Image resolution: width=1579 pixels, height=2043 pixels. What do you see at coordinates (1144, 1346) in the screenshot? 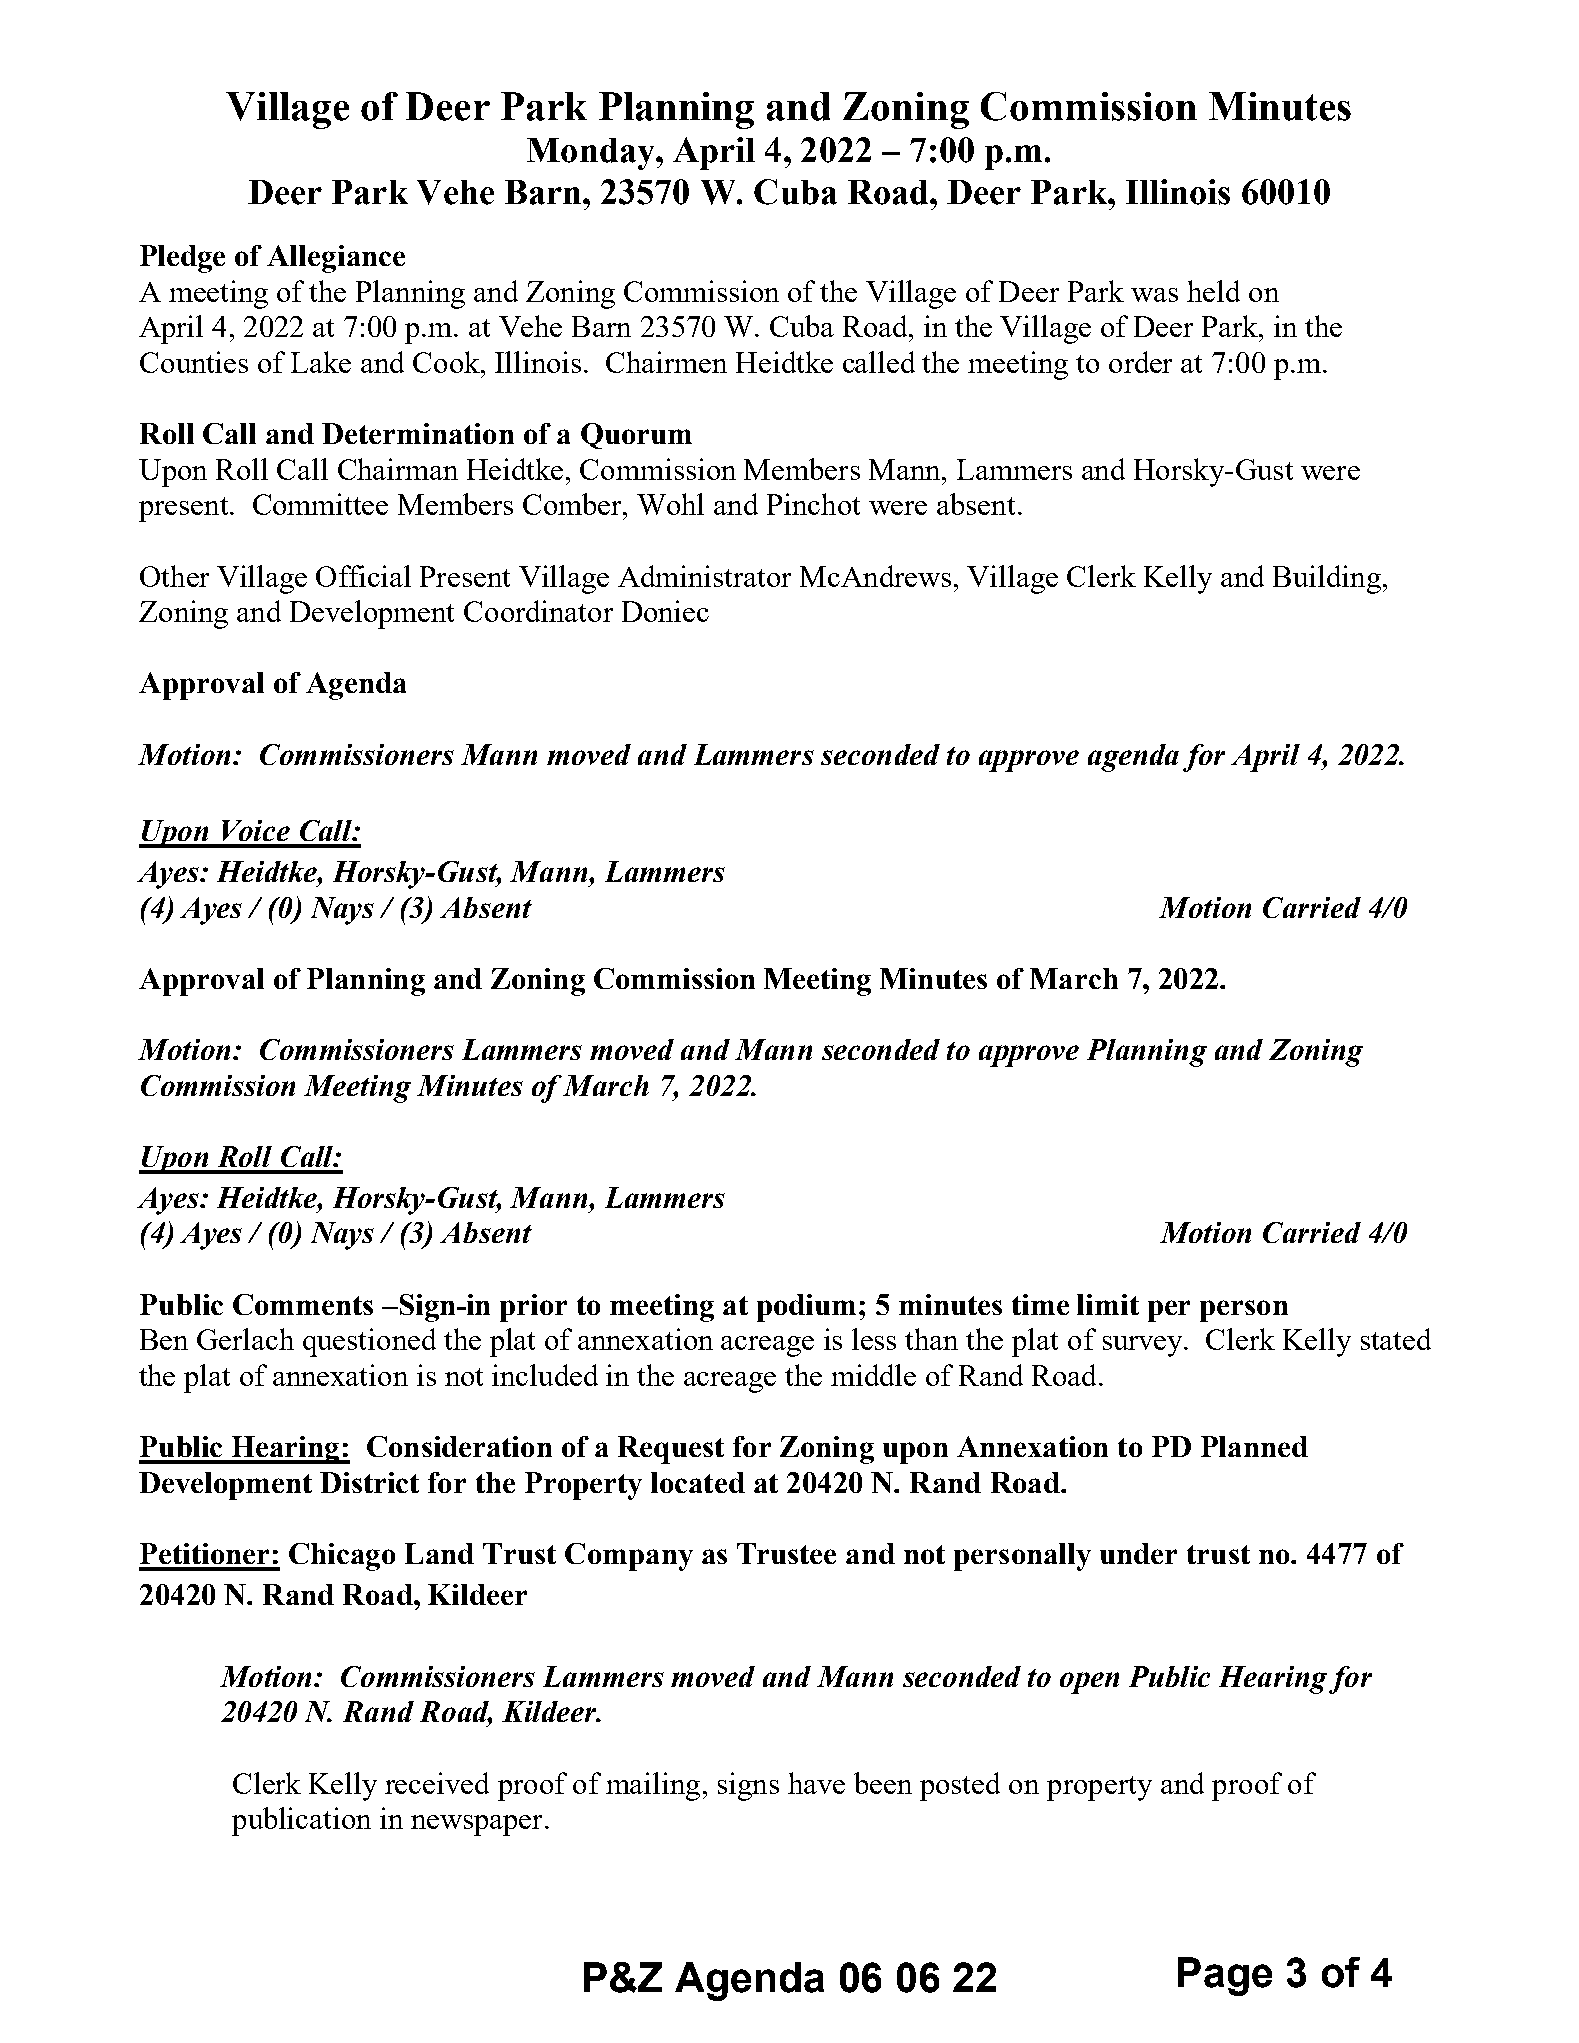
I see `survey` at bounding box center [1144, 1346].
